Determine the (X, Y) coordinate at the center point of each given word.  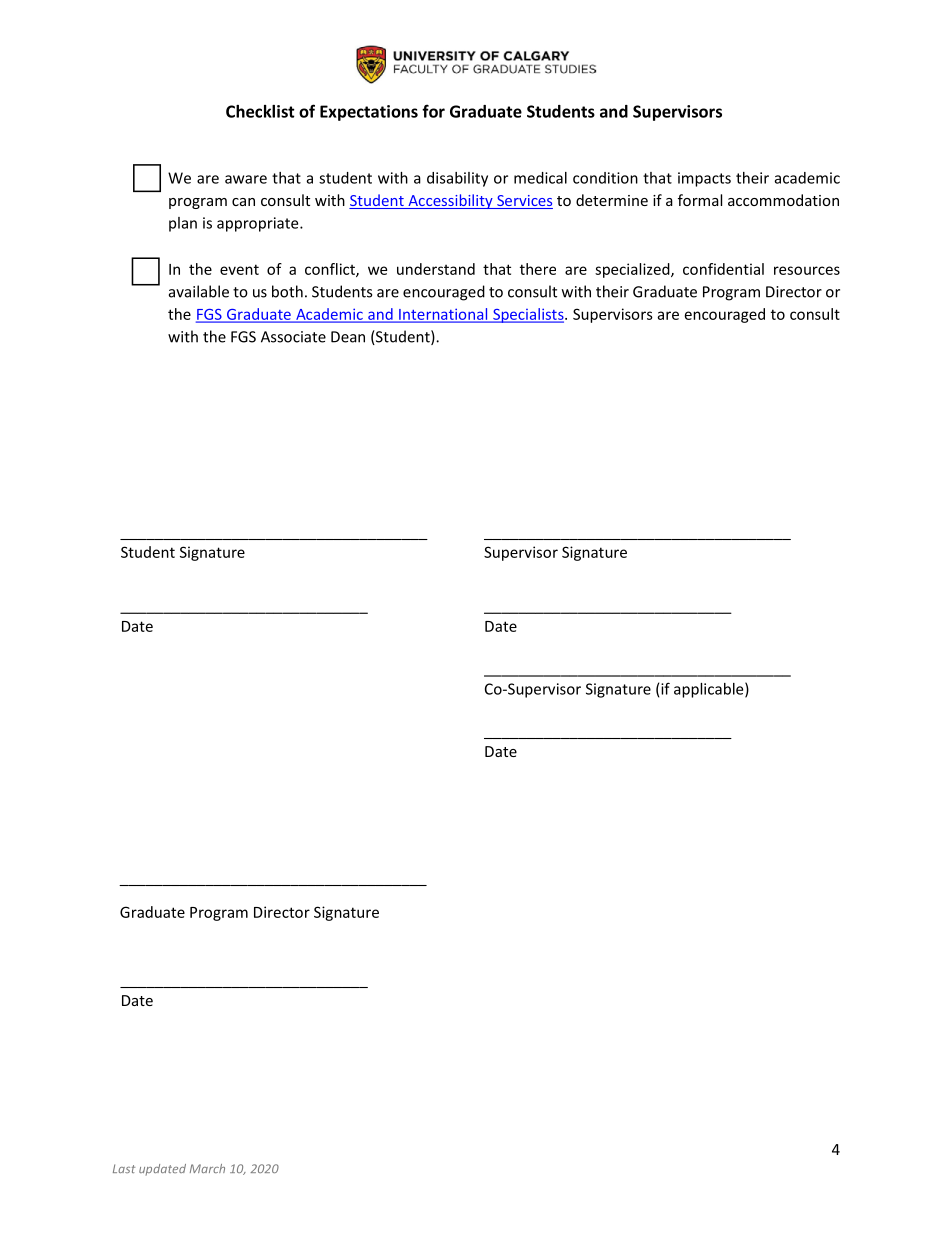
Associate (293, 337)
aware (246, 179)
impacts (704, 179)
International (443, 315)
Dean (348, 337)
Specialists (528, 315)
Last (124, 1168)
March (207, 1168)
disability (457, 179)
